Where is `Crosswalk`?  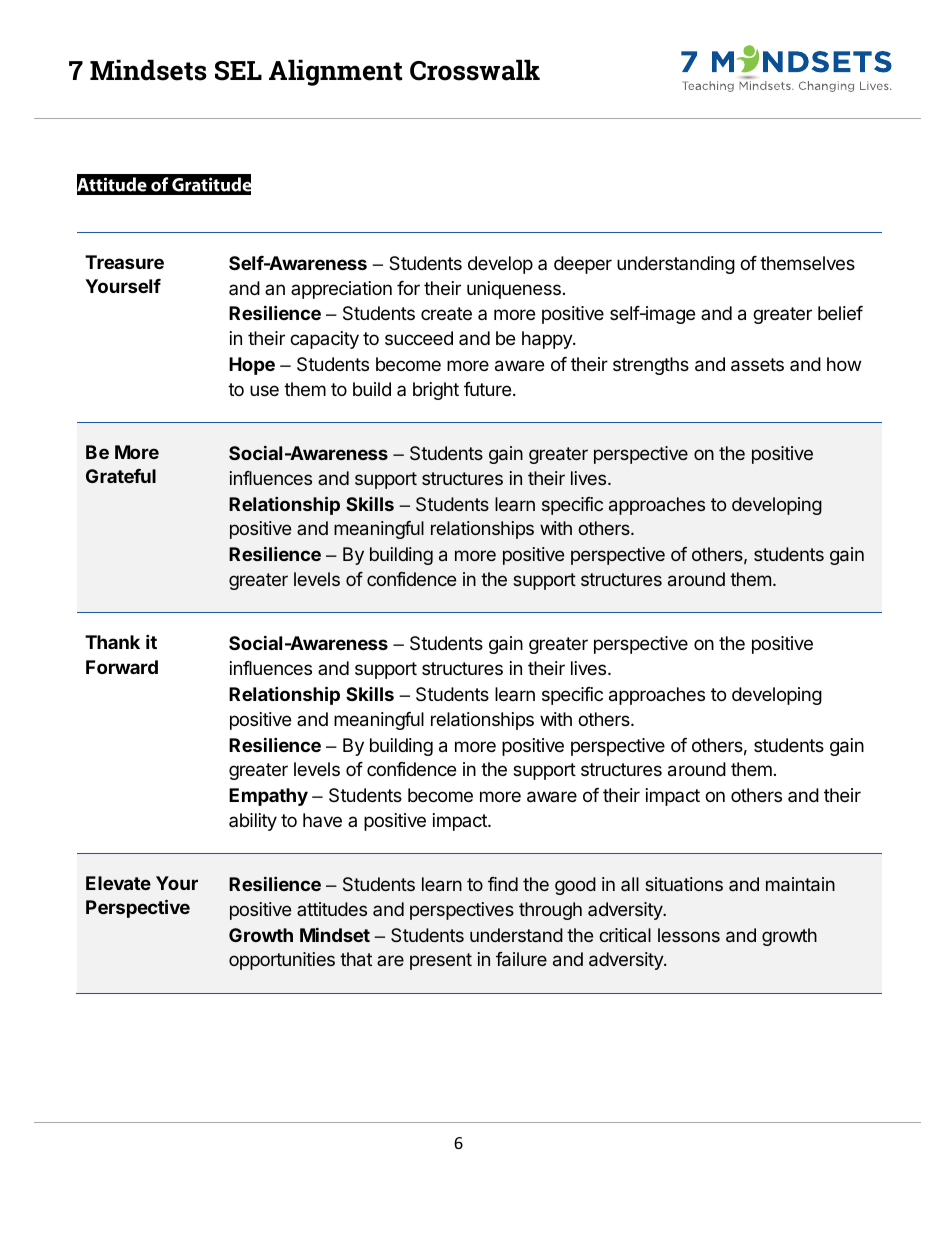
Crosswalk is located at coordinates (475, 70).
